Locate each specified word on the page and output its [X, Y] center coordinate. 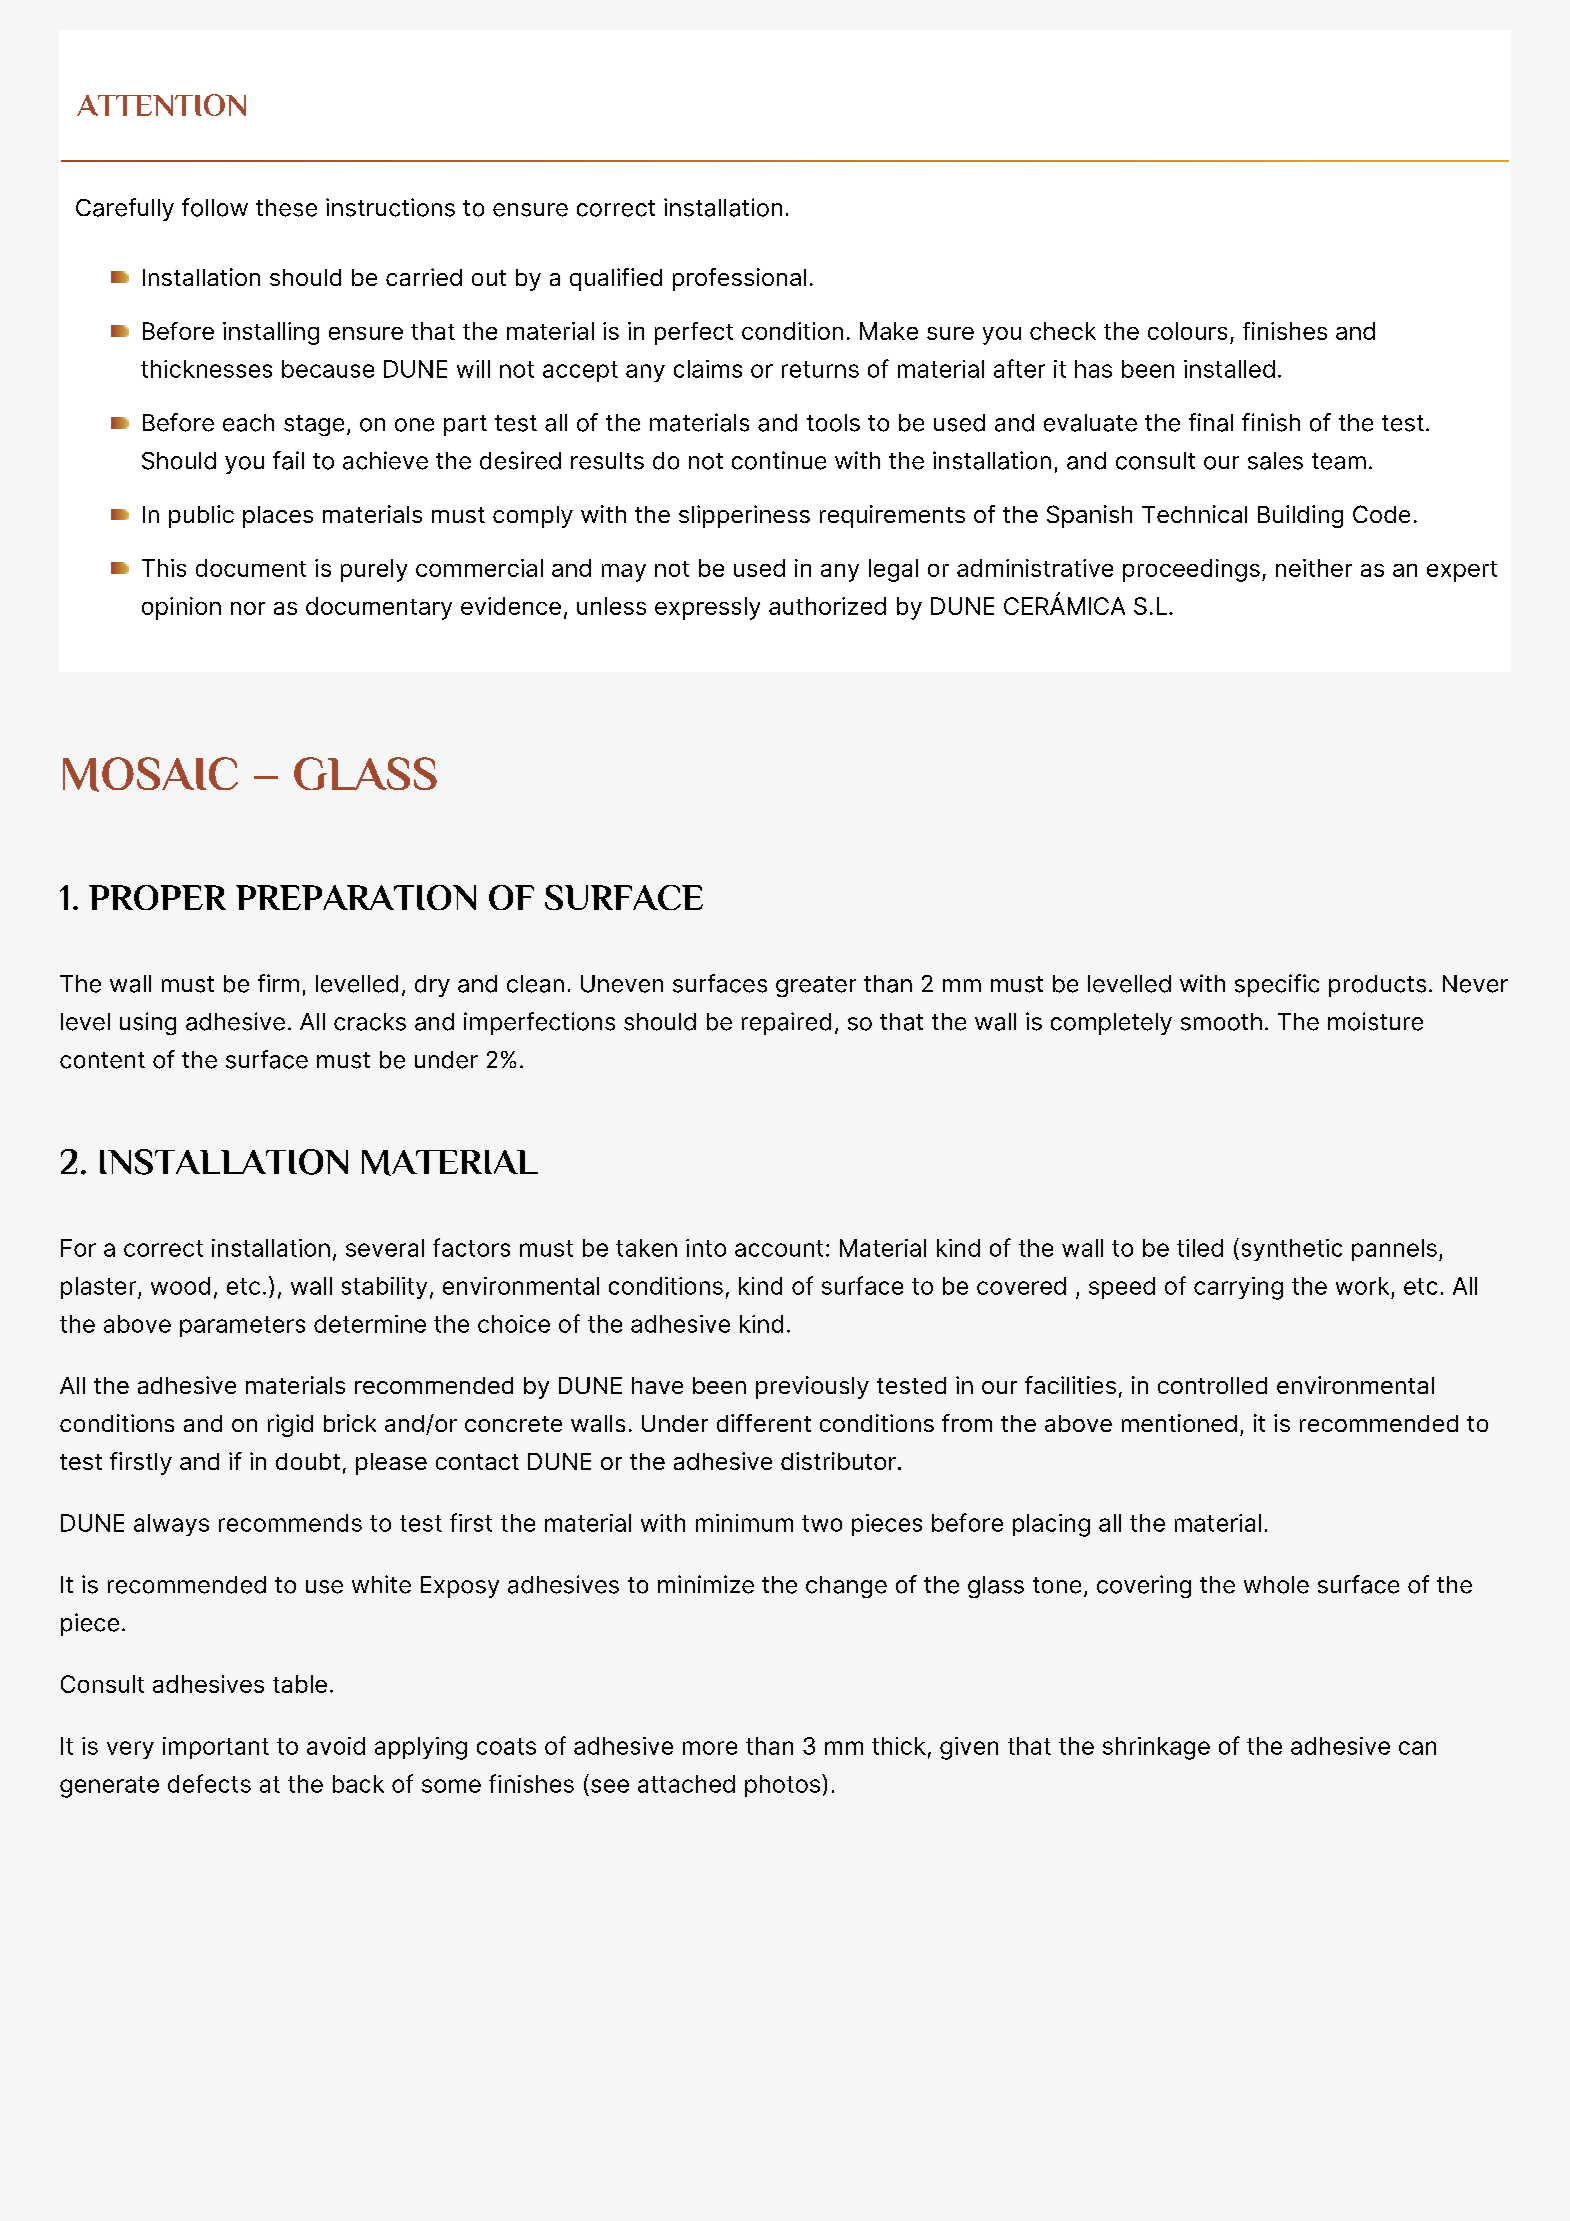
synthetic [1292, 1250]
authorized [827, 606]
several [385, 1248]
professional [739, 279]
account [779, 1248]
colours [1187, 331]
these [286, 208]
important [216, 1748]
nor [248, 608]
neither [1314, 568]
